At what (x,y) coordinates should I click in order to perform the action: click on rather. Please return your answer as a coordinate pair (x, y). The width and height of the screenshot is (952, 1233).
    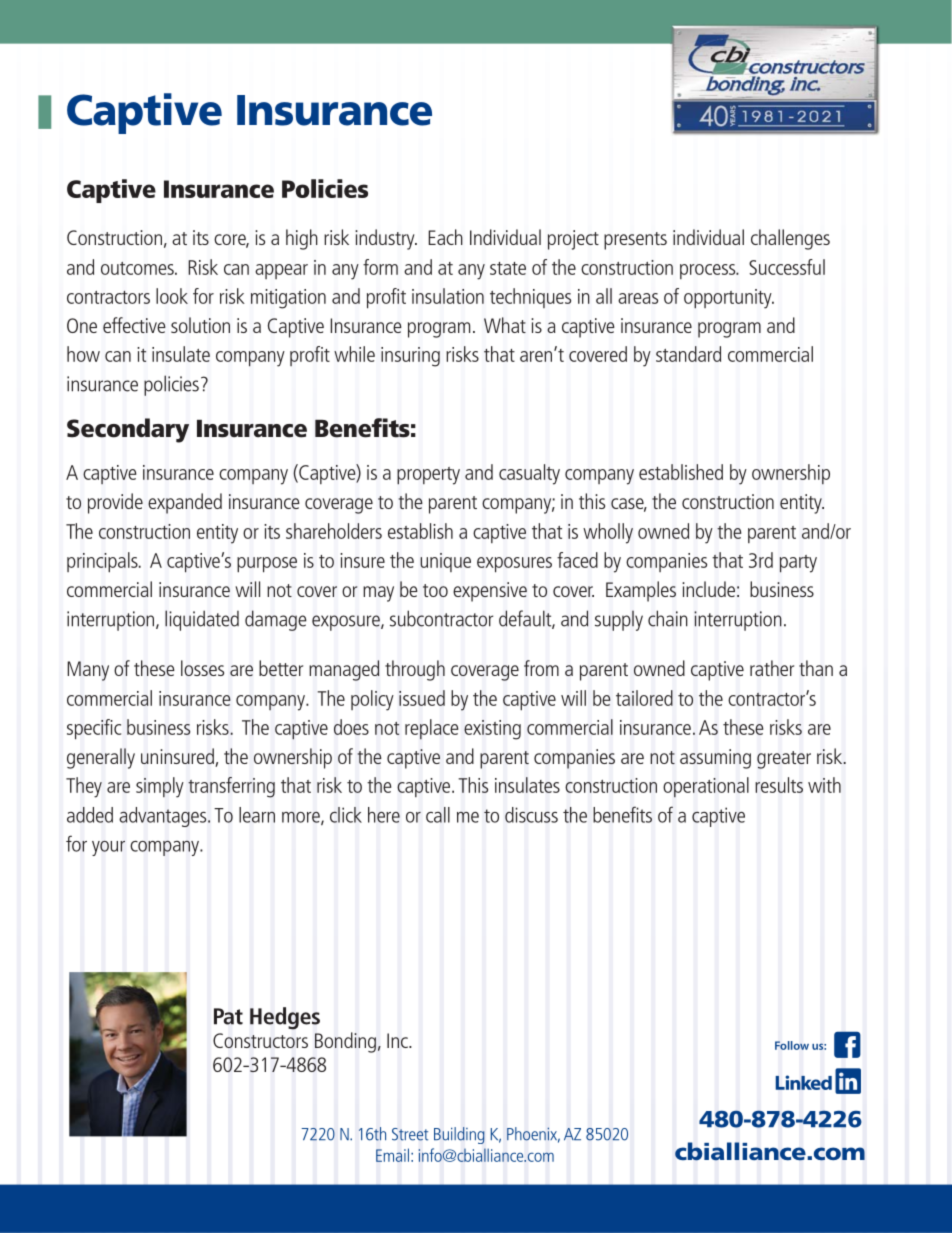
    Looking at the image, I should click on (772, 668).
